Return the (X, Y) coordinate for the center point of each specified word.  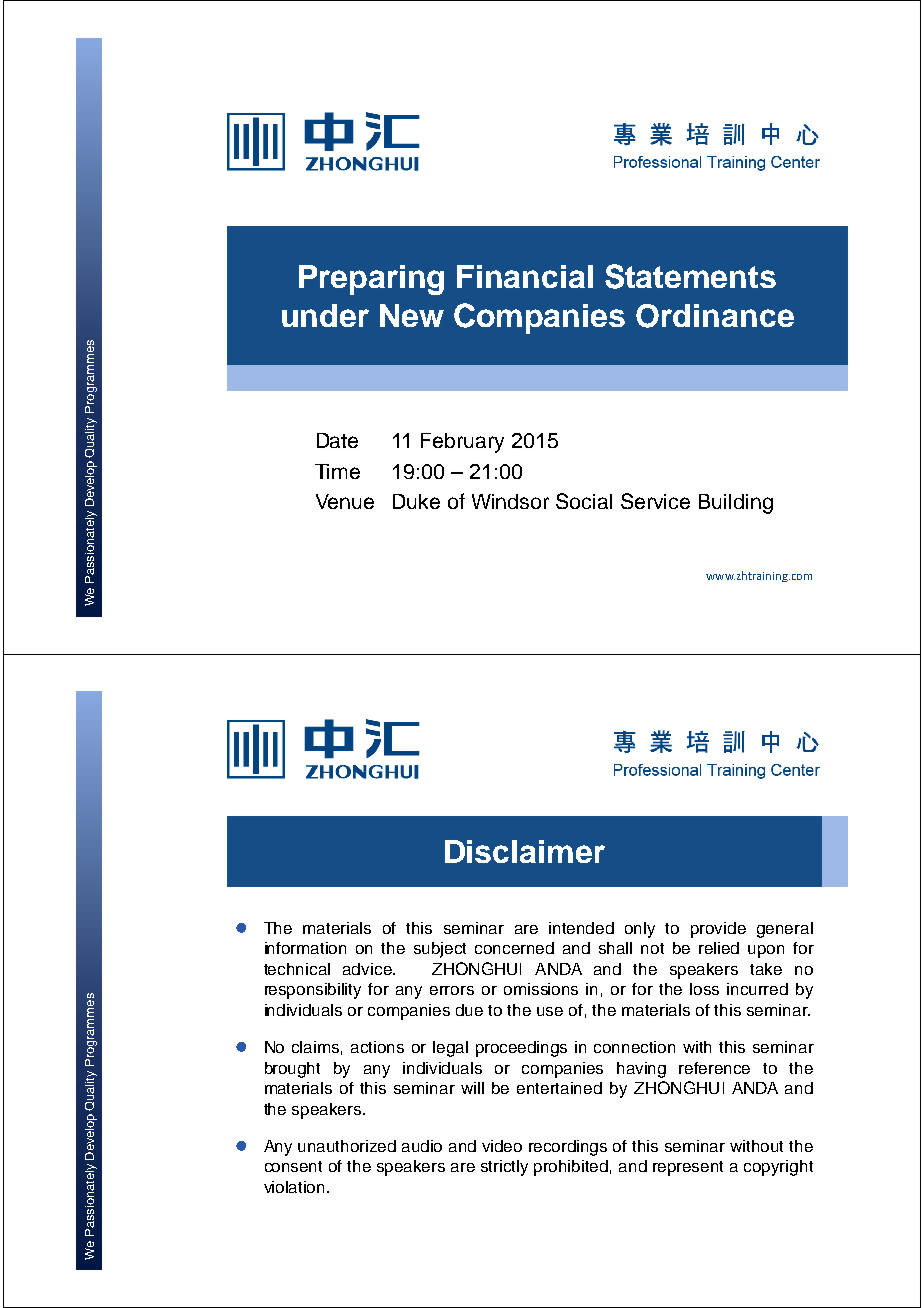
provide (718, 930)
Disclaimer (525, 851)
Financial (525, 276)
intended (581, 928)
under (325, 315)
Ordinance (715, 316)
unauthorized (347, 1146)
